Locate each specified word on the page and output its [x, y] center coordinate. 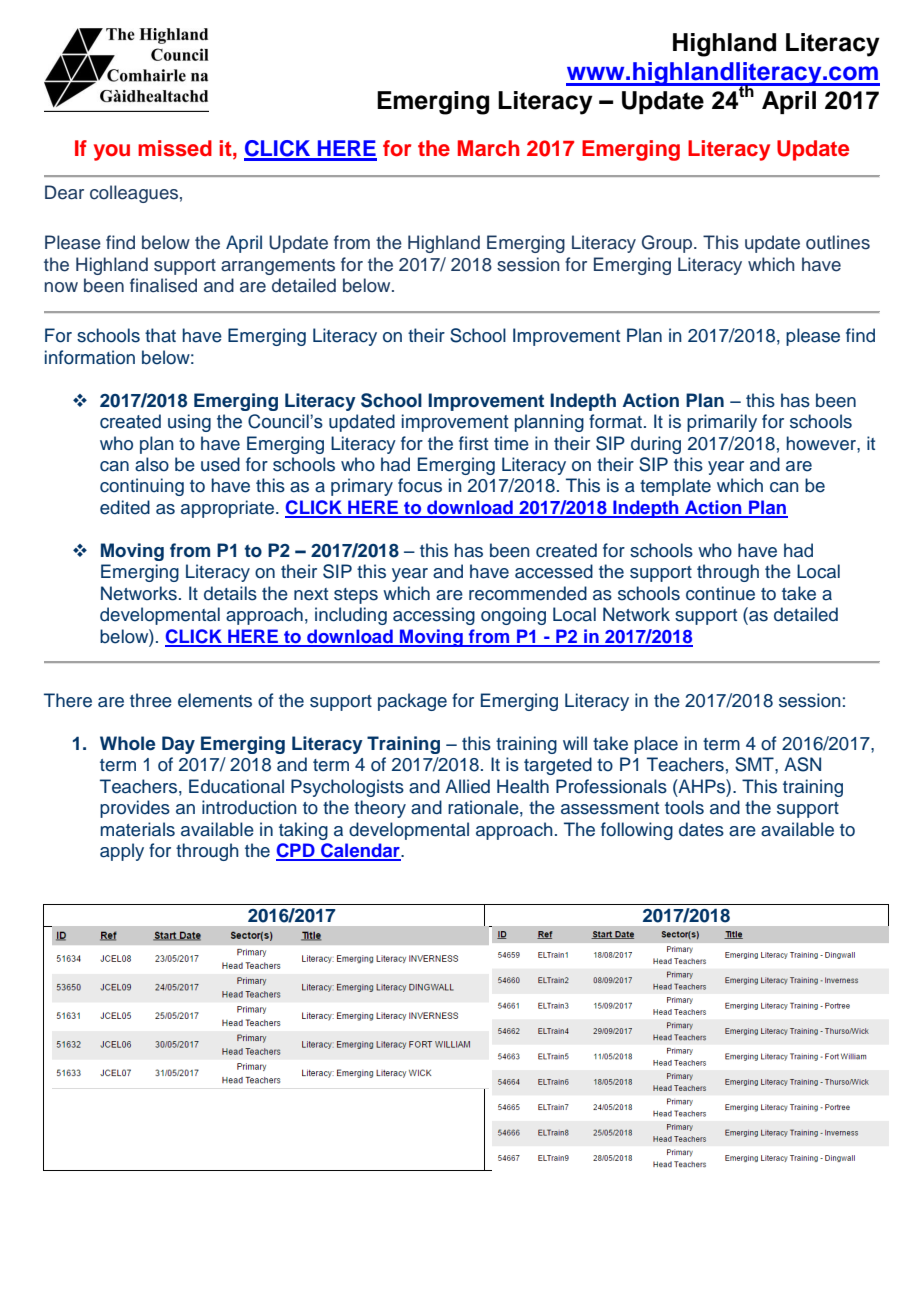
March [489, 148]
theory [380, 809]
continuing [142, 487]
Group [668, 244]
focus [420, 485]
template [675, 487]
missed [175, 148]
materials [138, 829]
